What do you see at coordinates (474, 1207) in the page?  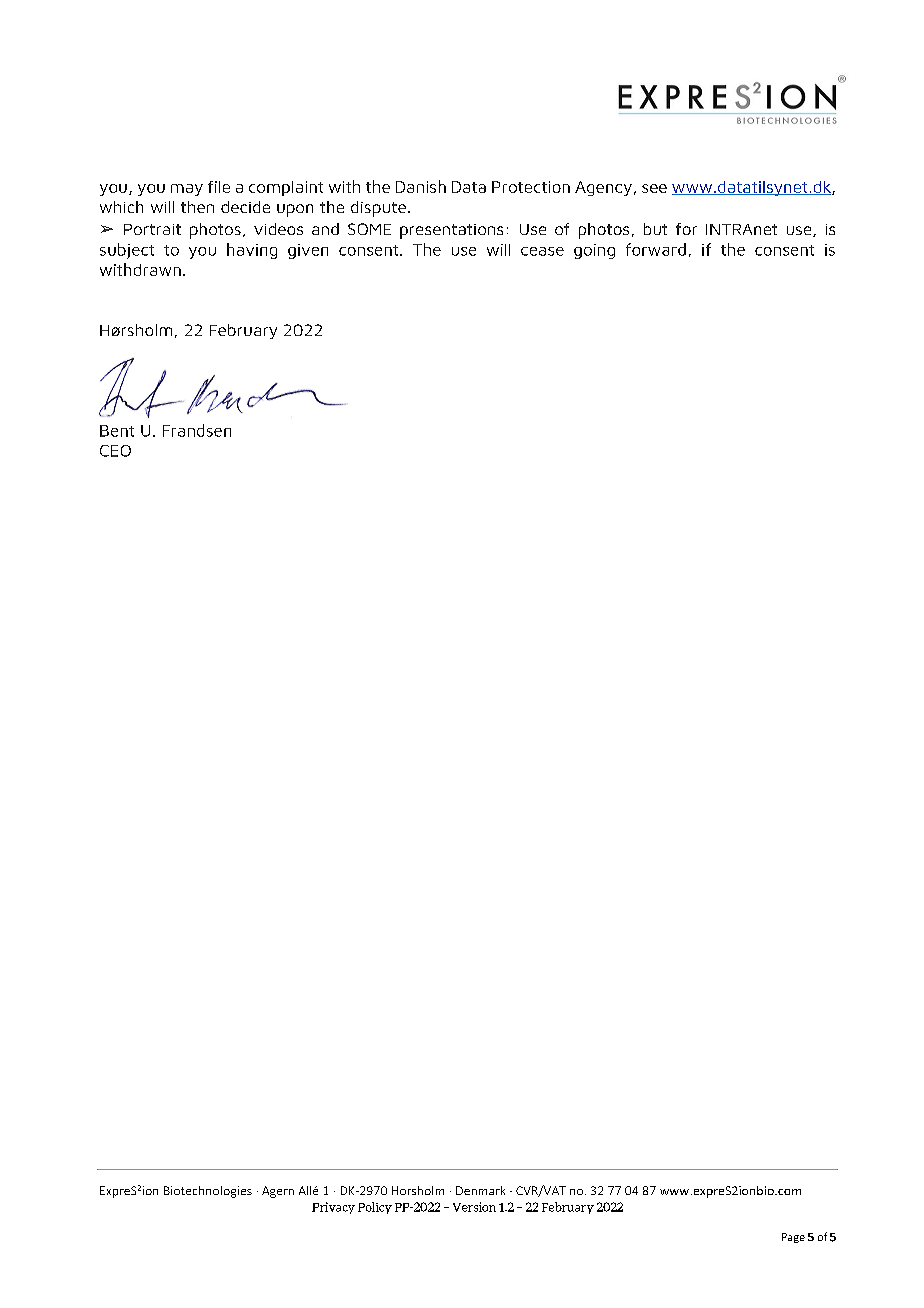 I see `Version` at bounding box center [474, 1207].
